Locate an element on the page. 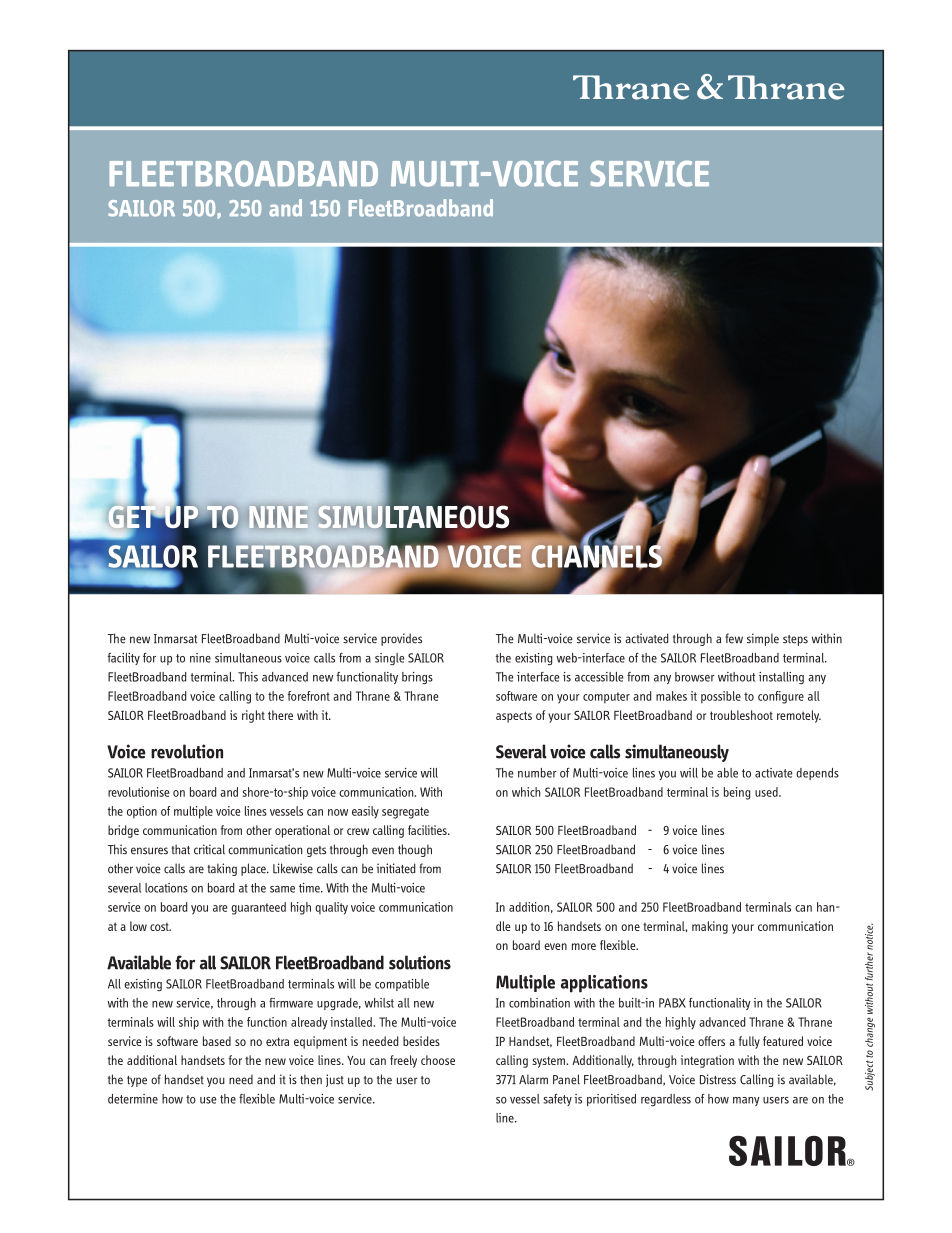 Image resolution: width=952 pixels, height=1233 pixels. applications is located at coordinates (604, 984).
